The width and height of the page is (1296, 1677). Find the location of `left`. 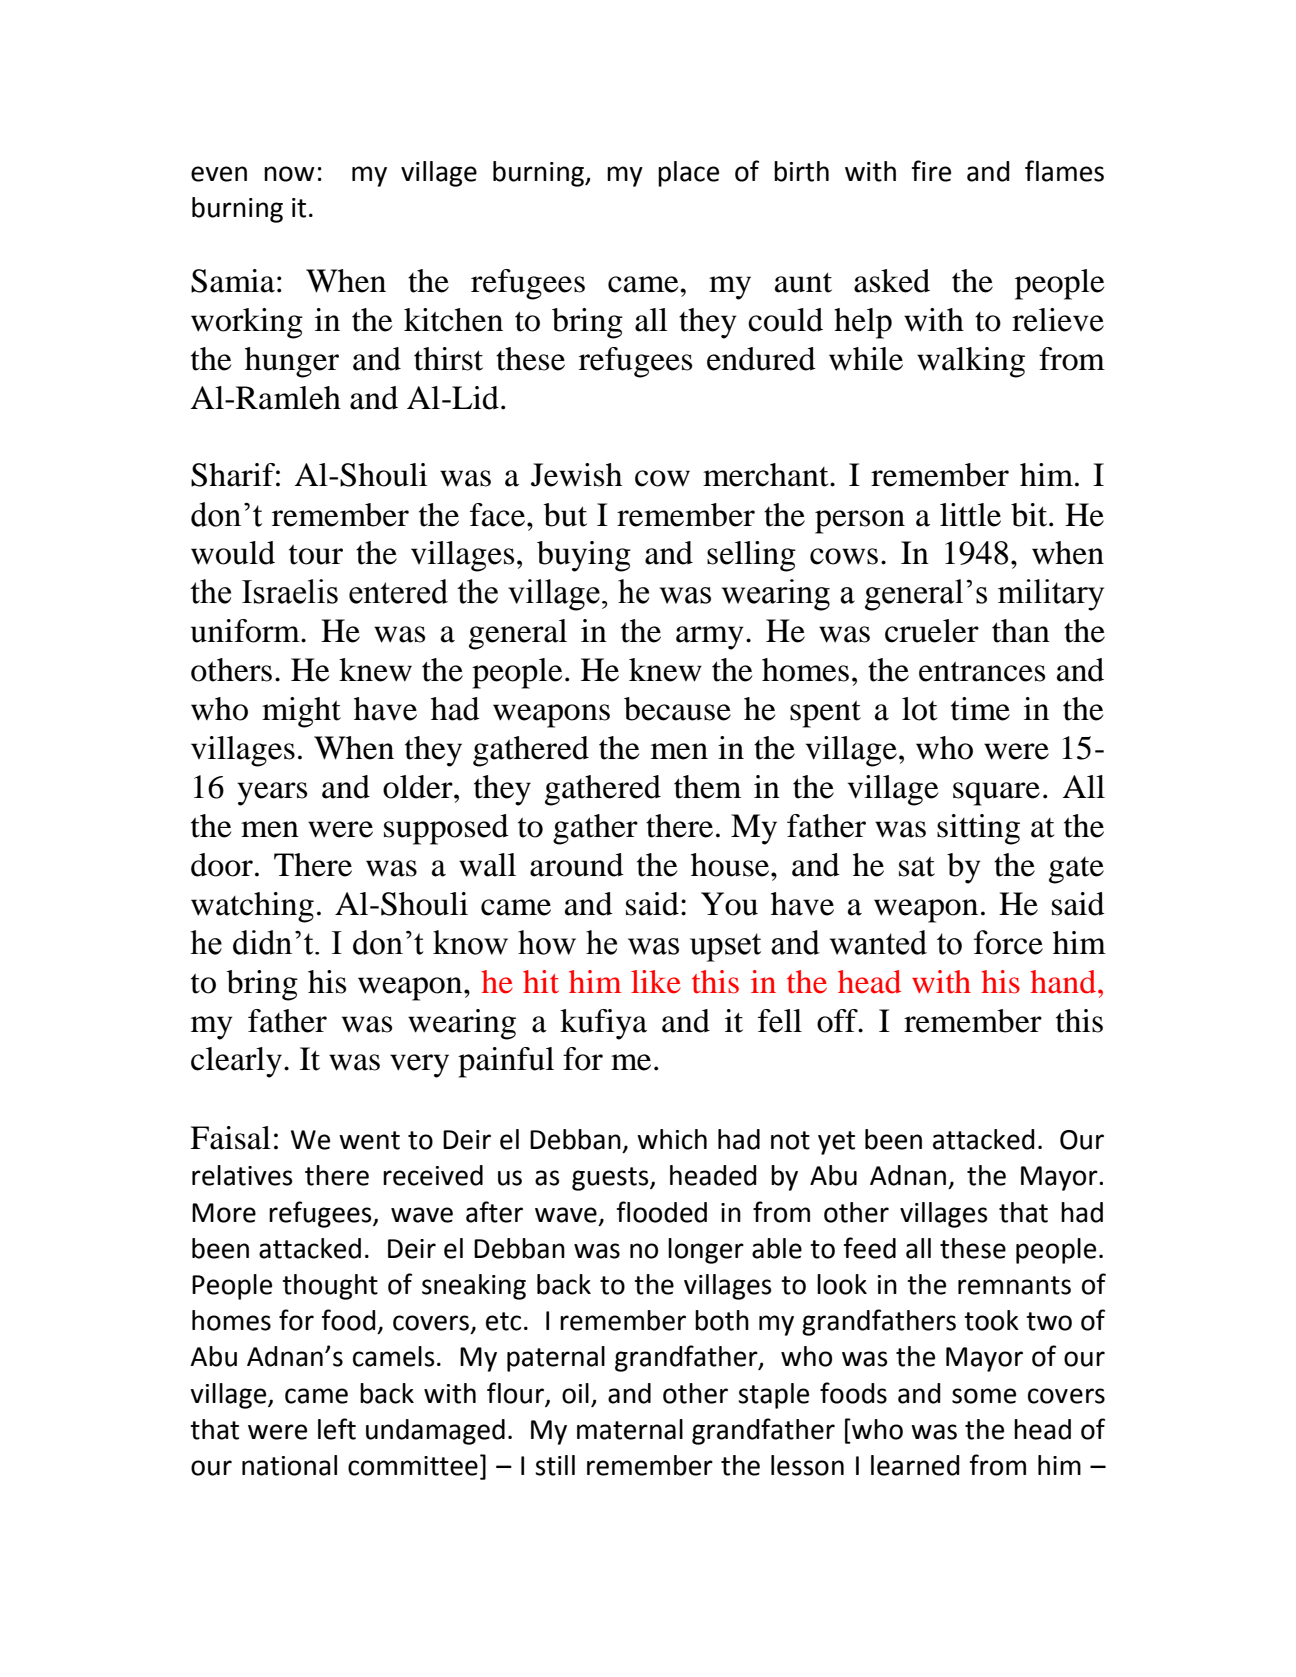

left is located at coordinates (337, 1429).
